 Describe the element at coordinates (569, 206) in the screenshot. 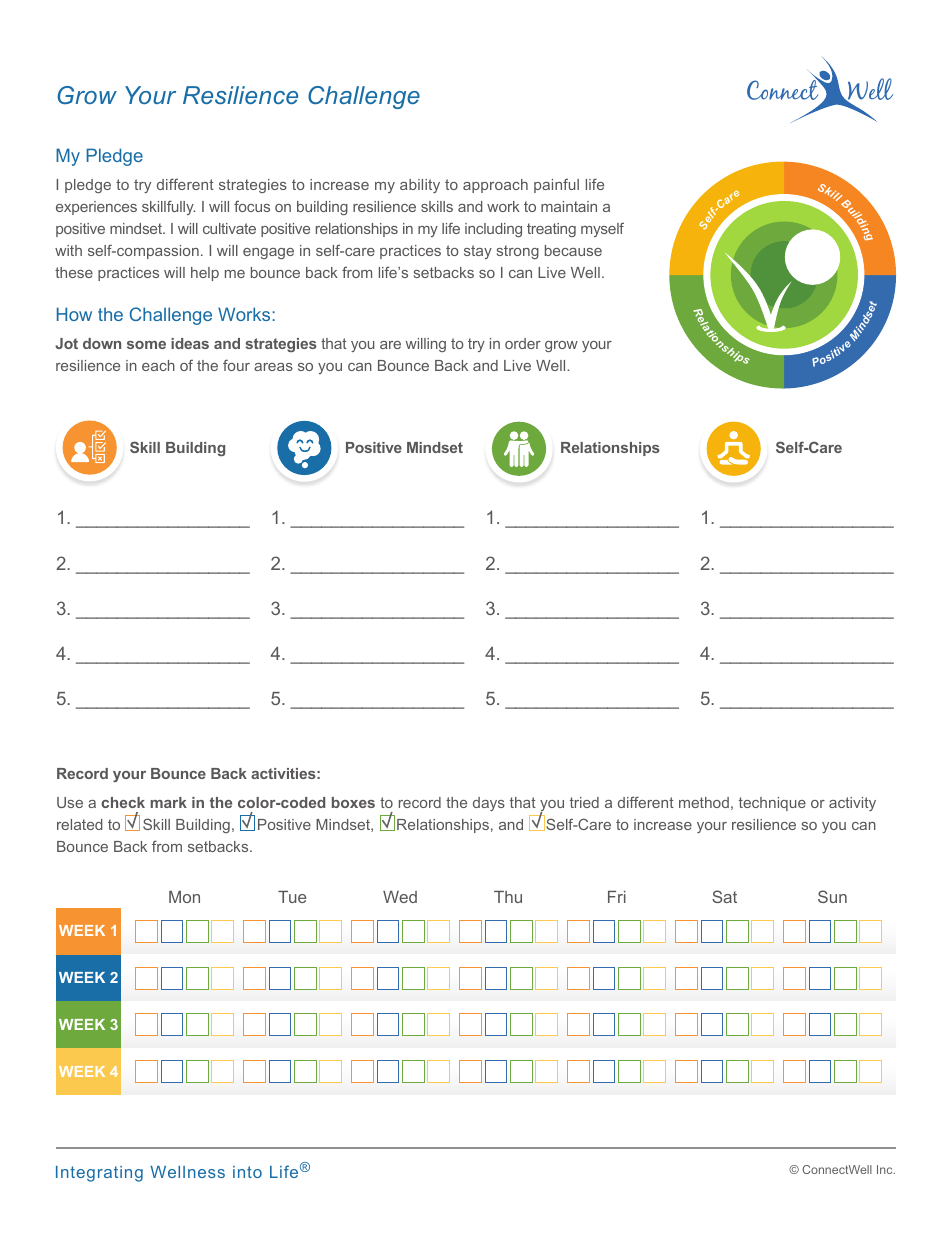

I see `maintain` at that location.
